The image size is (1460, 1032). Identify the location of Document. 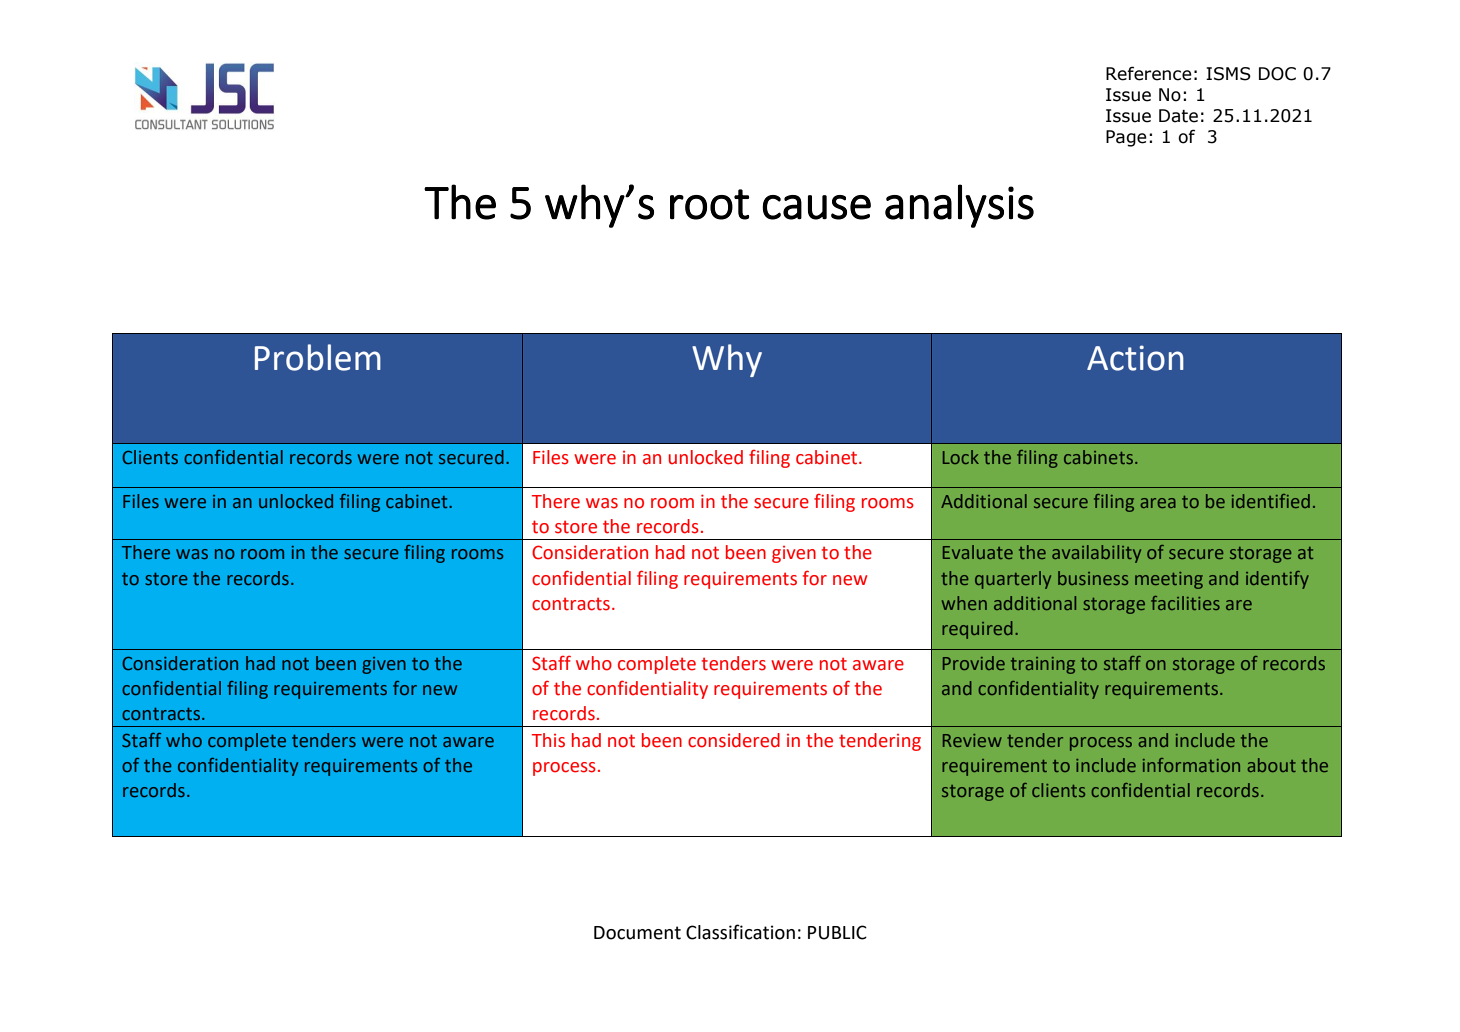
(637, 933).
